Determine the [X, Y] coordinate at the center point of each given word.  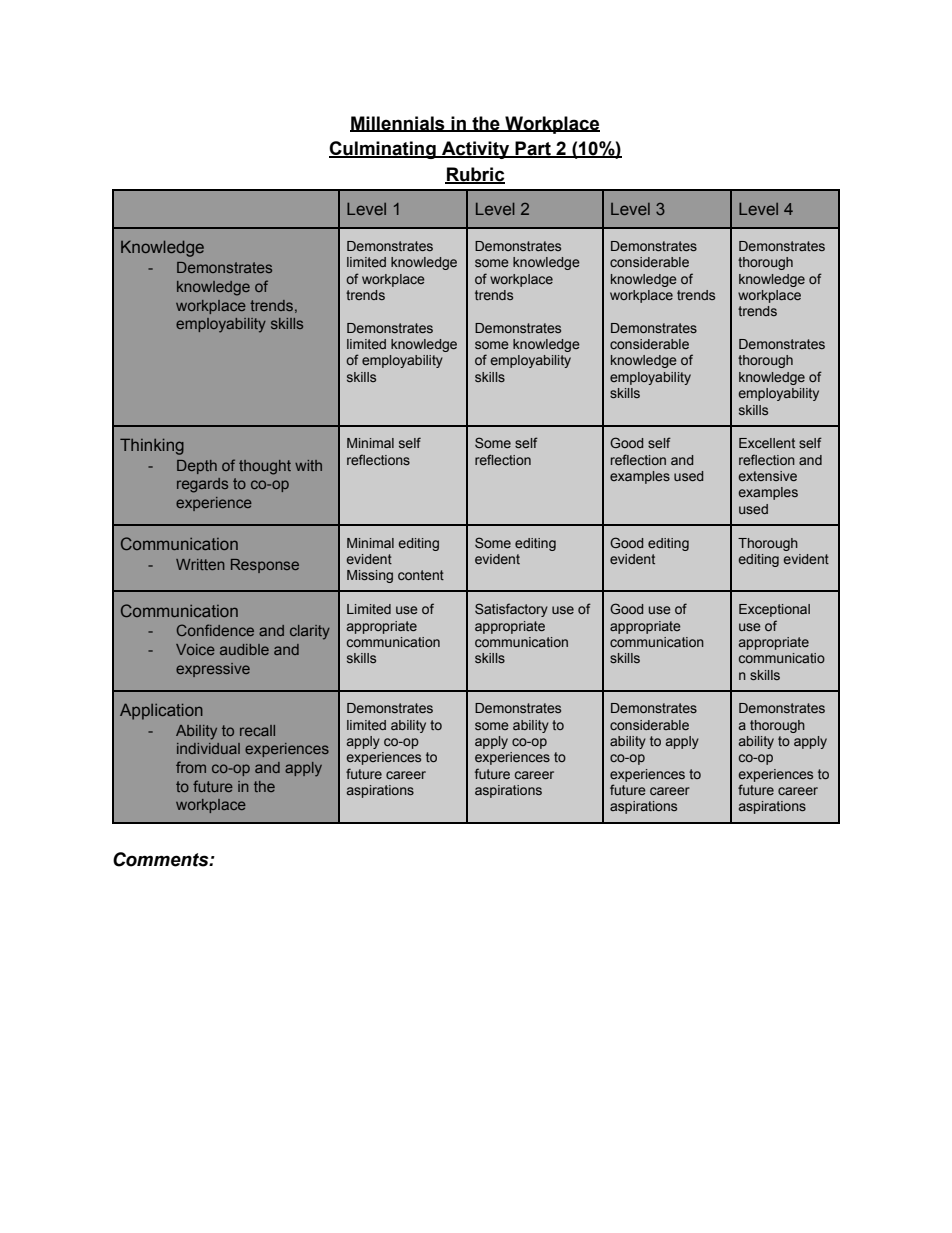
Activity [476, 150]
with [308, 465]
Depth [197, 467]
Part [533, 149]
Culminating [383, 150]
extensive [767, 476]
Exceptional [774, 610]
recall [257, 730]
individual [208, 748]
